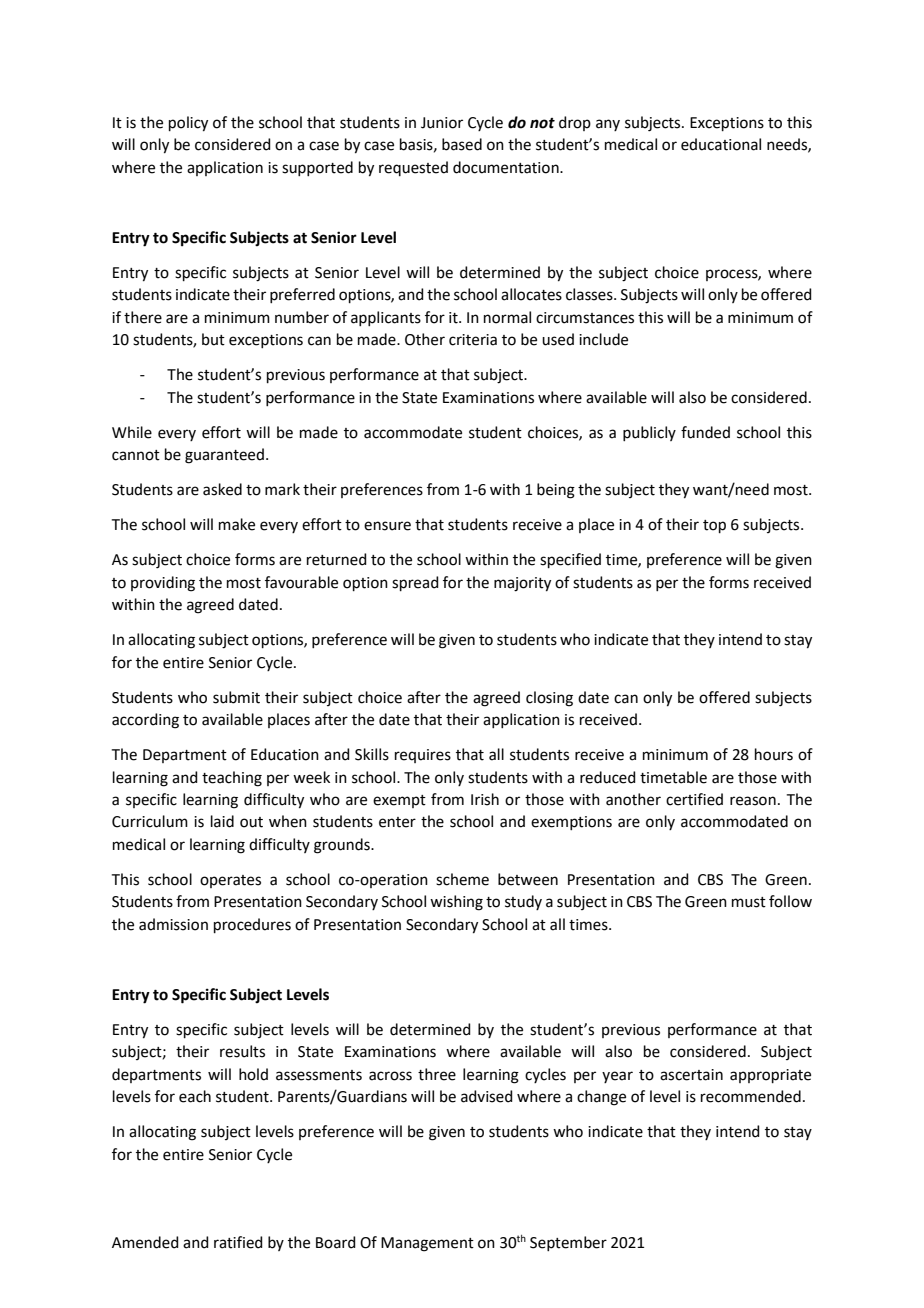 The image size is (924, 1308). I want to click on criteria, so click(473, 340).
